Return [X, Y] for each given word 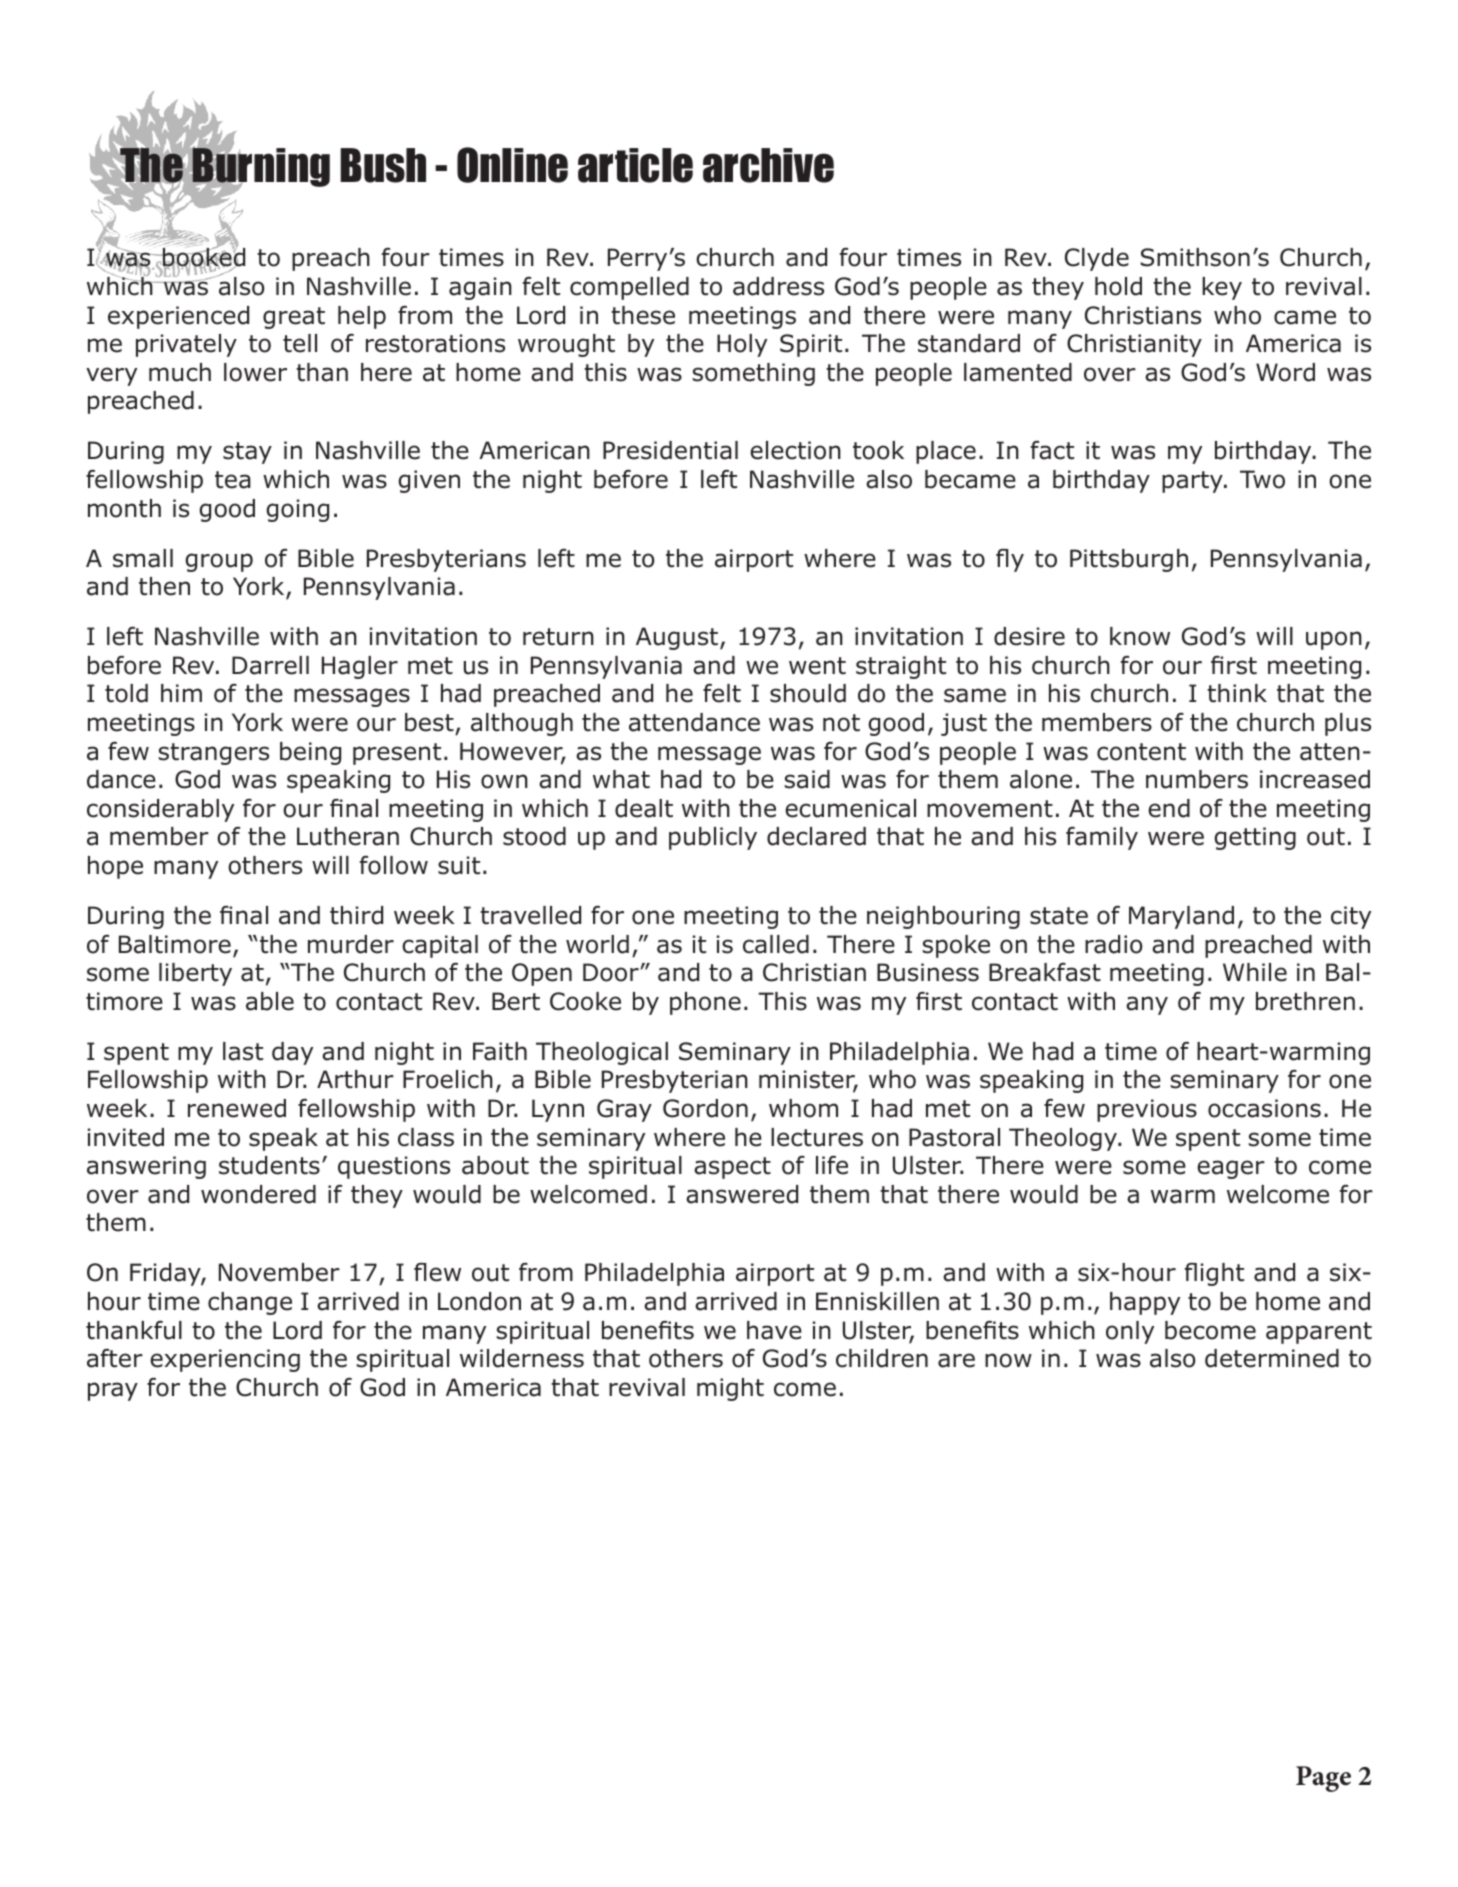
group [219, 562]
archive [768, 165]
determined [1272, 1358]
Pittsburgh [1129, 560]
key [1222, 288]
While [1255, 972]
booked [203, 258]
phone [705, 1003]
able [270, 1001]
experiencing [225, 1360]
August [678, 638]
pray [113, 1391]
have [774, 1330]
